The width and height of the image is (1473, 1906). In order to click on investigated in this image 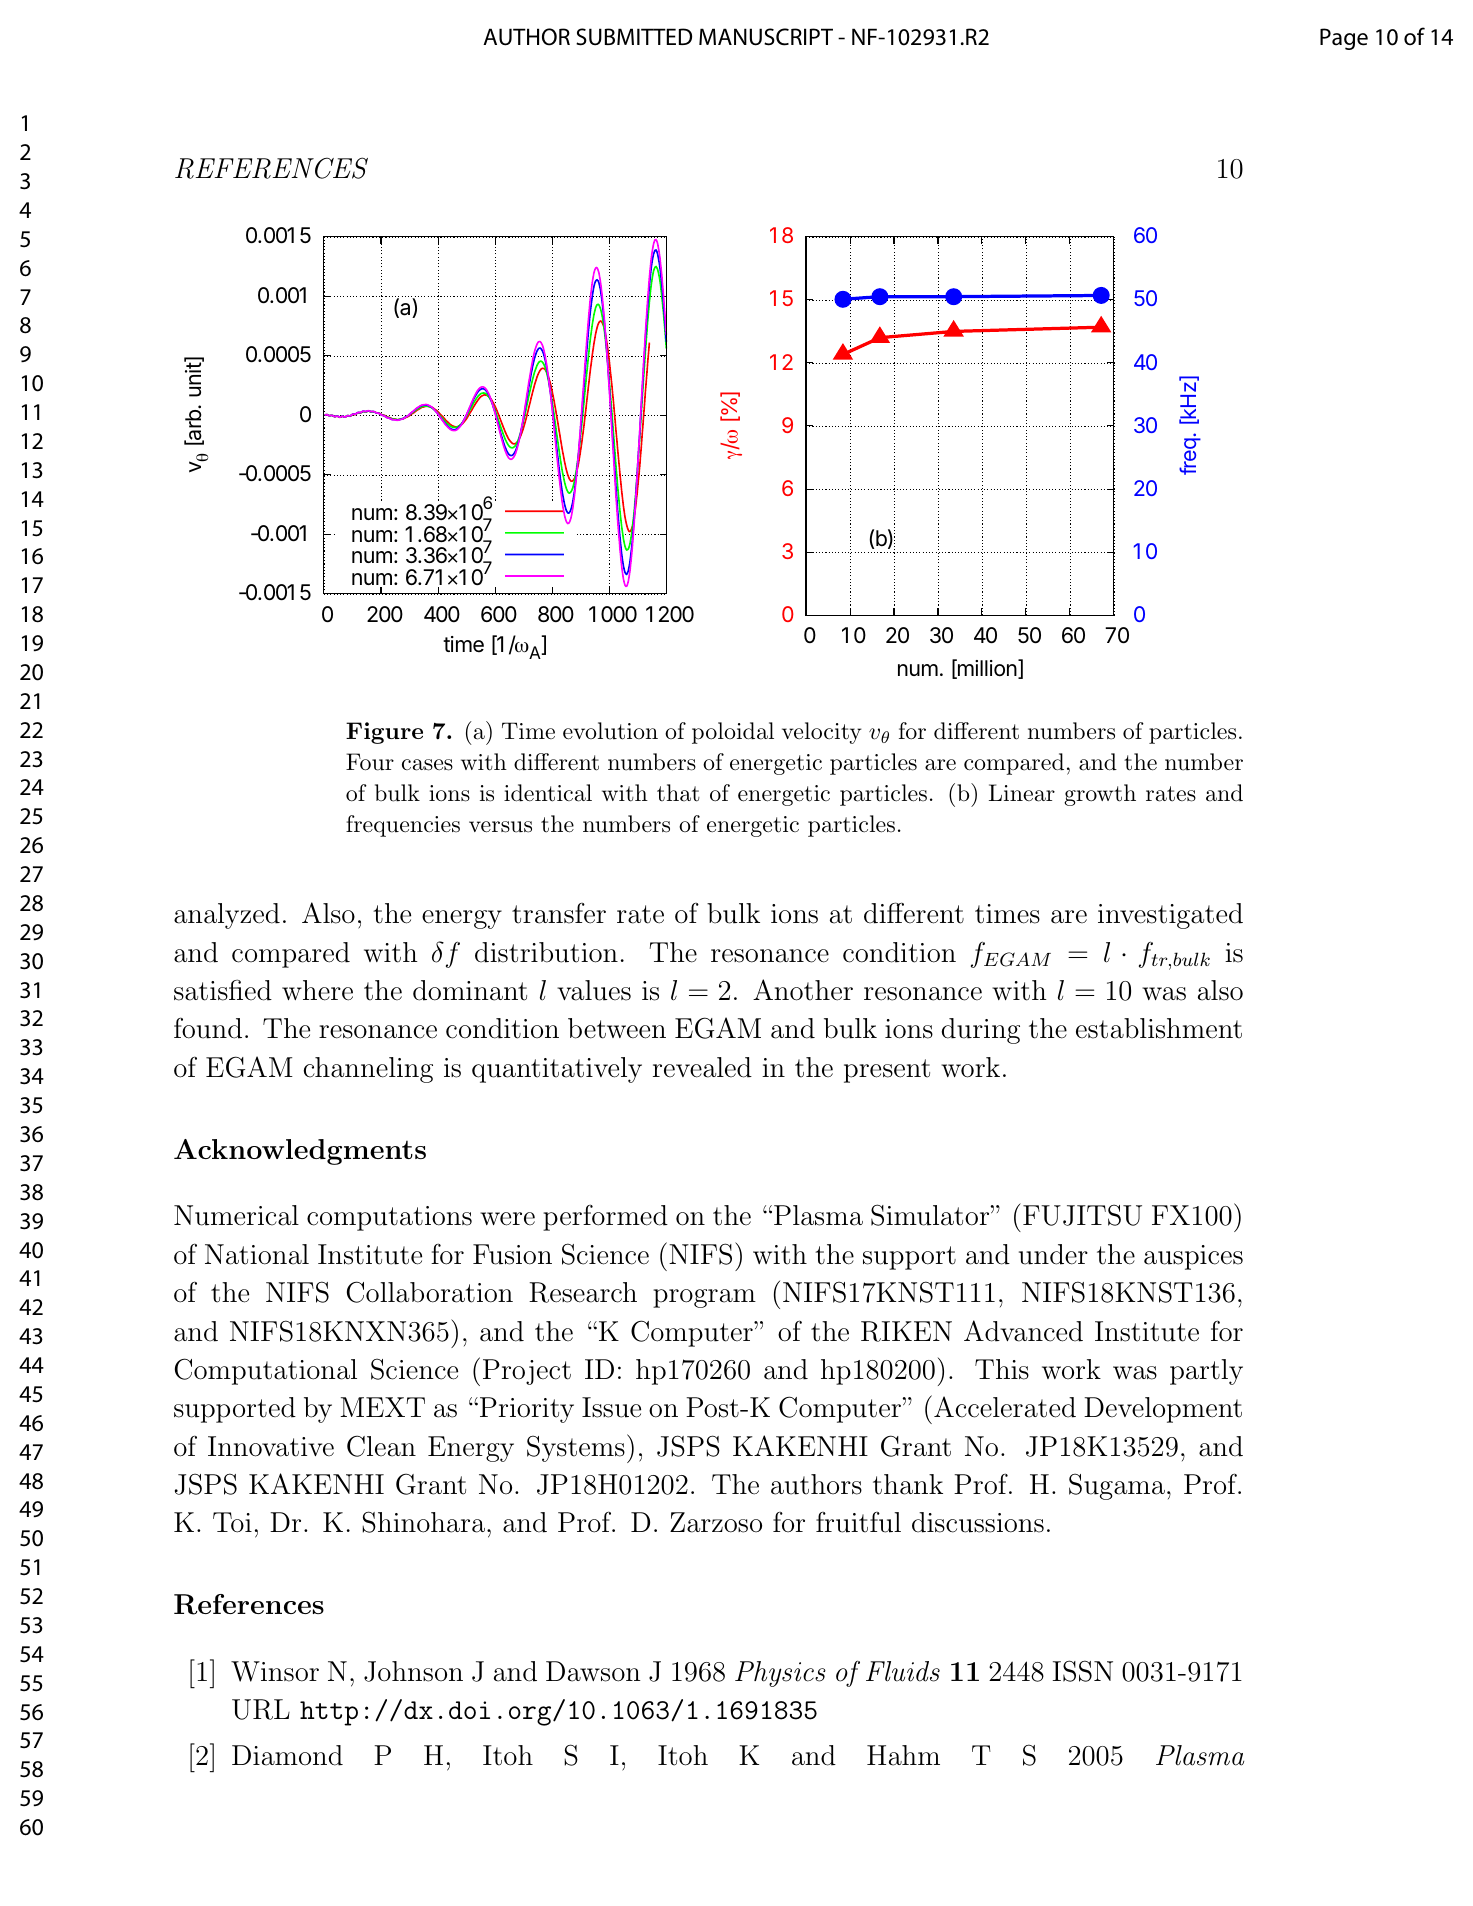, I will do `click(1170, 916)`.
